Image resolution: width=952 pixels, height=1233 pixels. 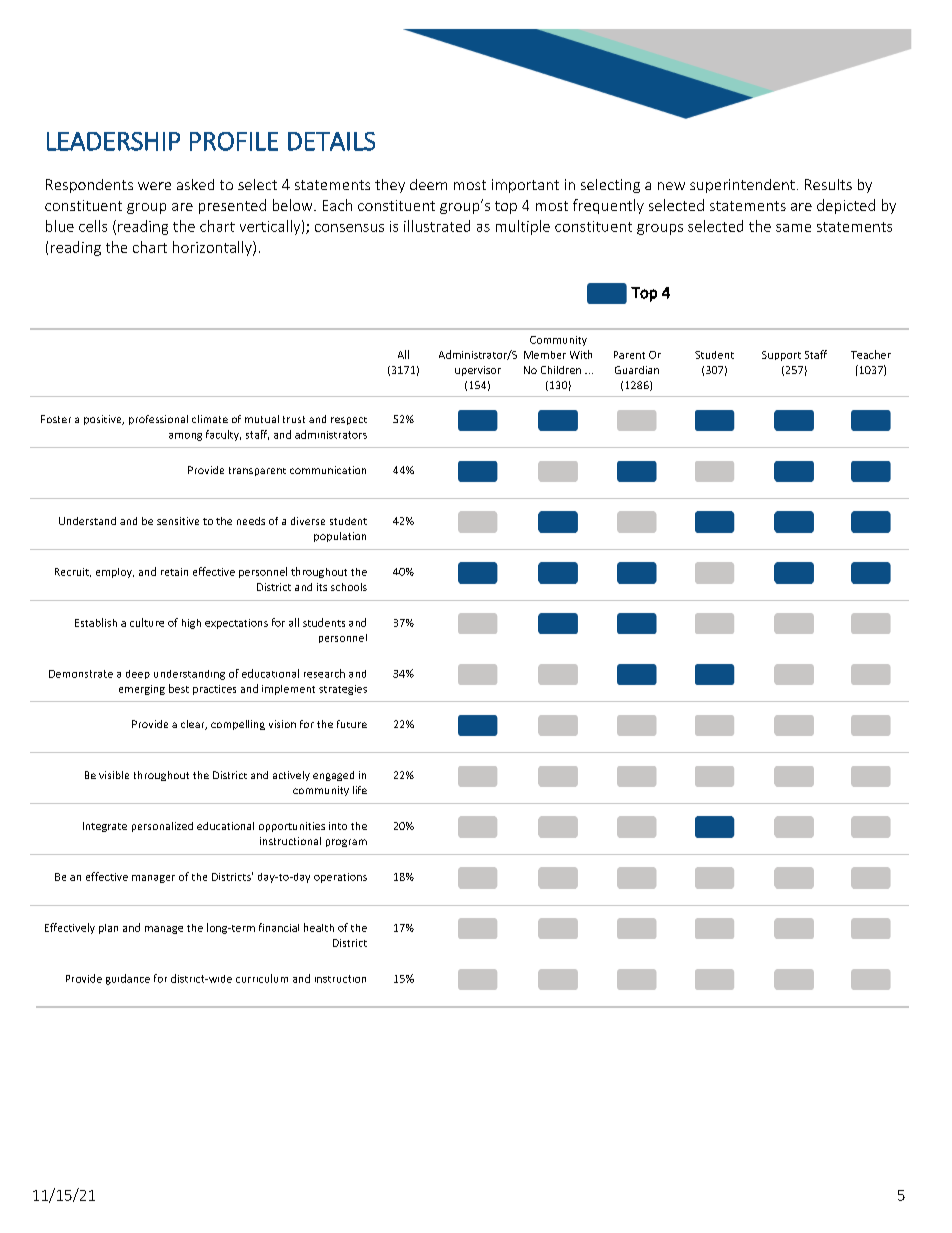 What do you see at coordinates (360, 790) in the screenshot?
I see `life` at bounding box center [360, 790].
